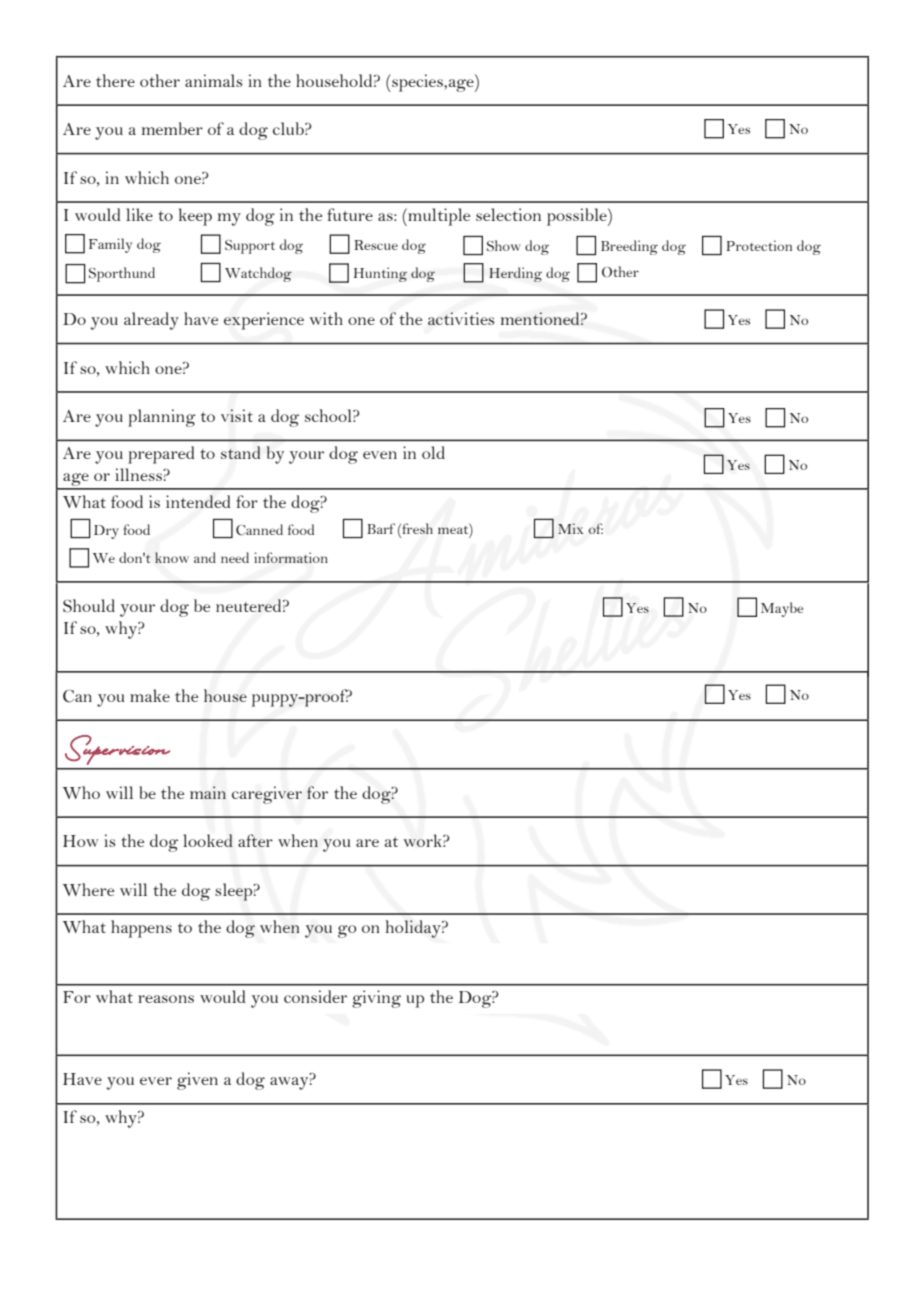 The height and width of the screenshot is (1308, 924). Describe the element at coordinates (759, 245) in the screenshot. I see `Protection` at that location.
